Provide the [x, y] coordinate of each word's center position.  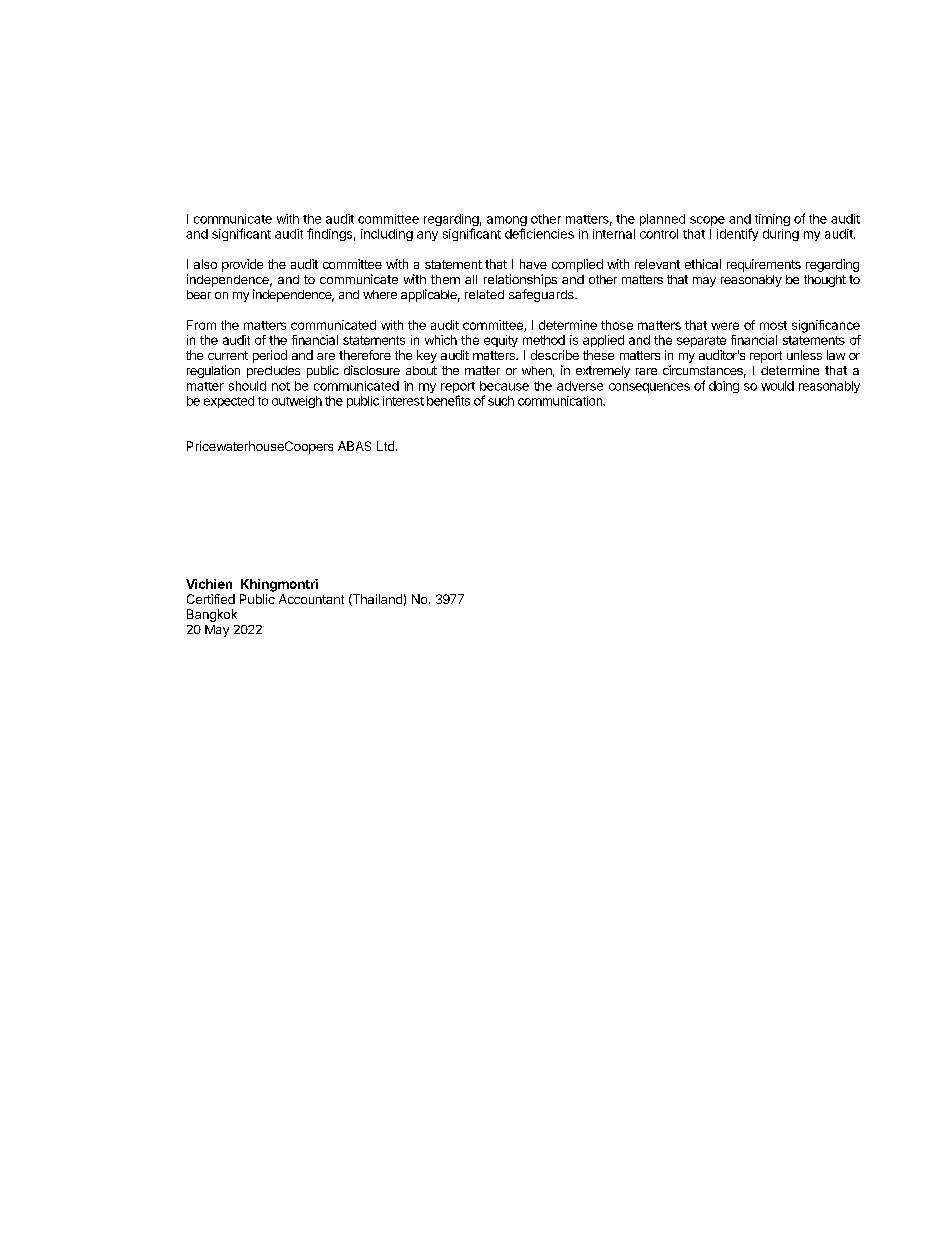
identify [737, 234]
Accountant [311, 599]
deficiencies [539, 233]
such [501, 401]
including [387, 235]
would [777, 386]
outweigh [297, 402]
